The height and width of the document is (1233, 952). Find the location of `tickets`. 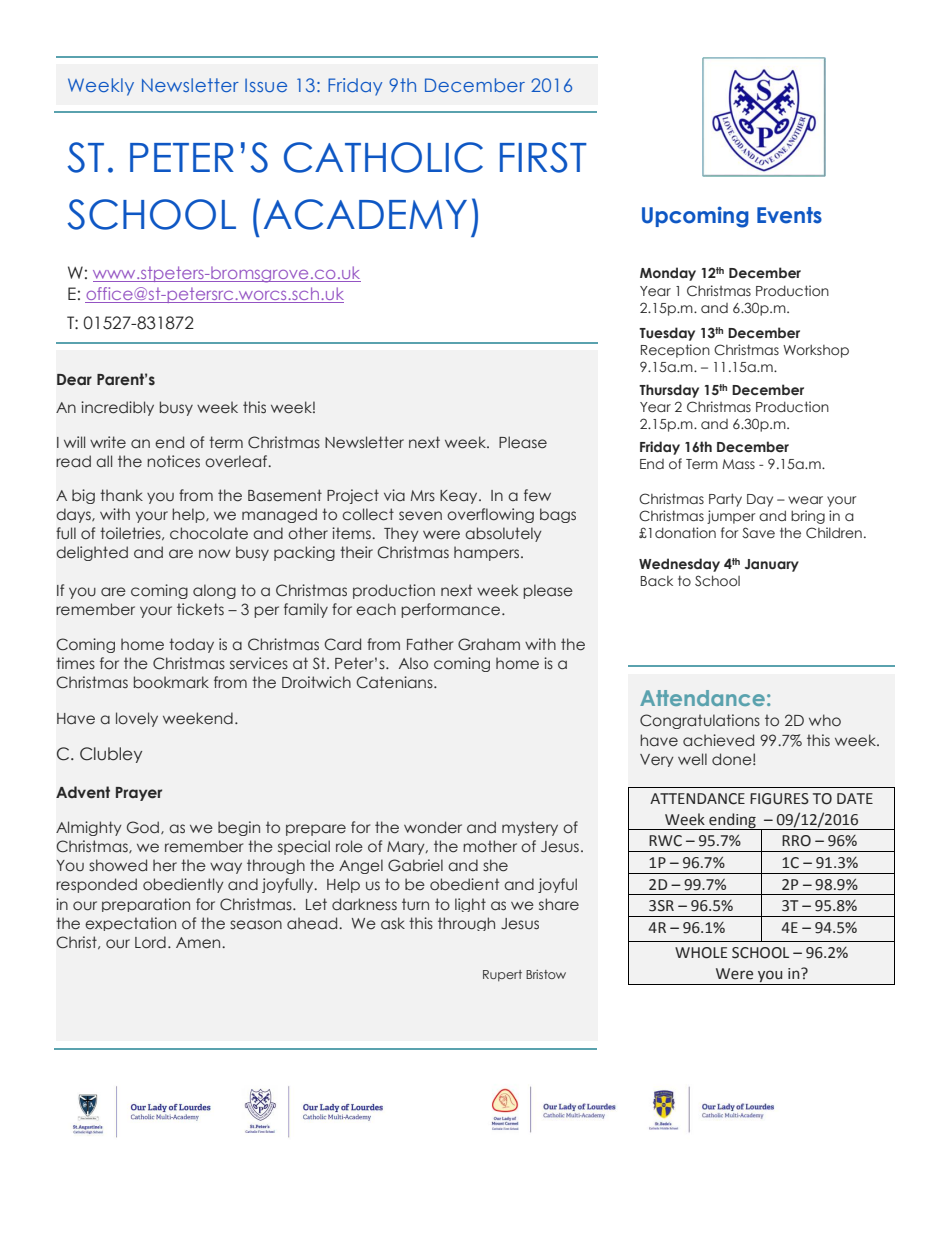

tickets is located at coordinates (200, 609).
